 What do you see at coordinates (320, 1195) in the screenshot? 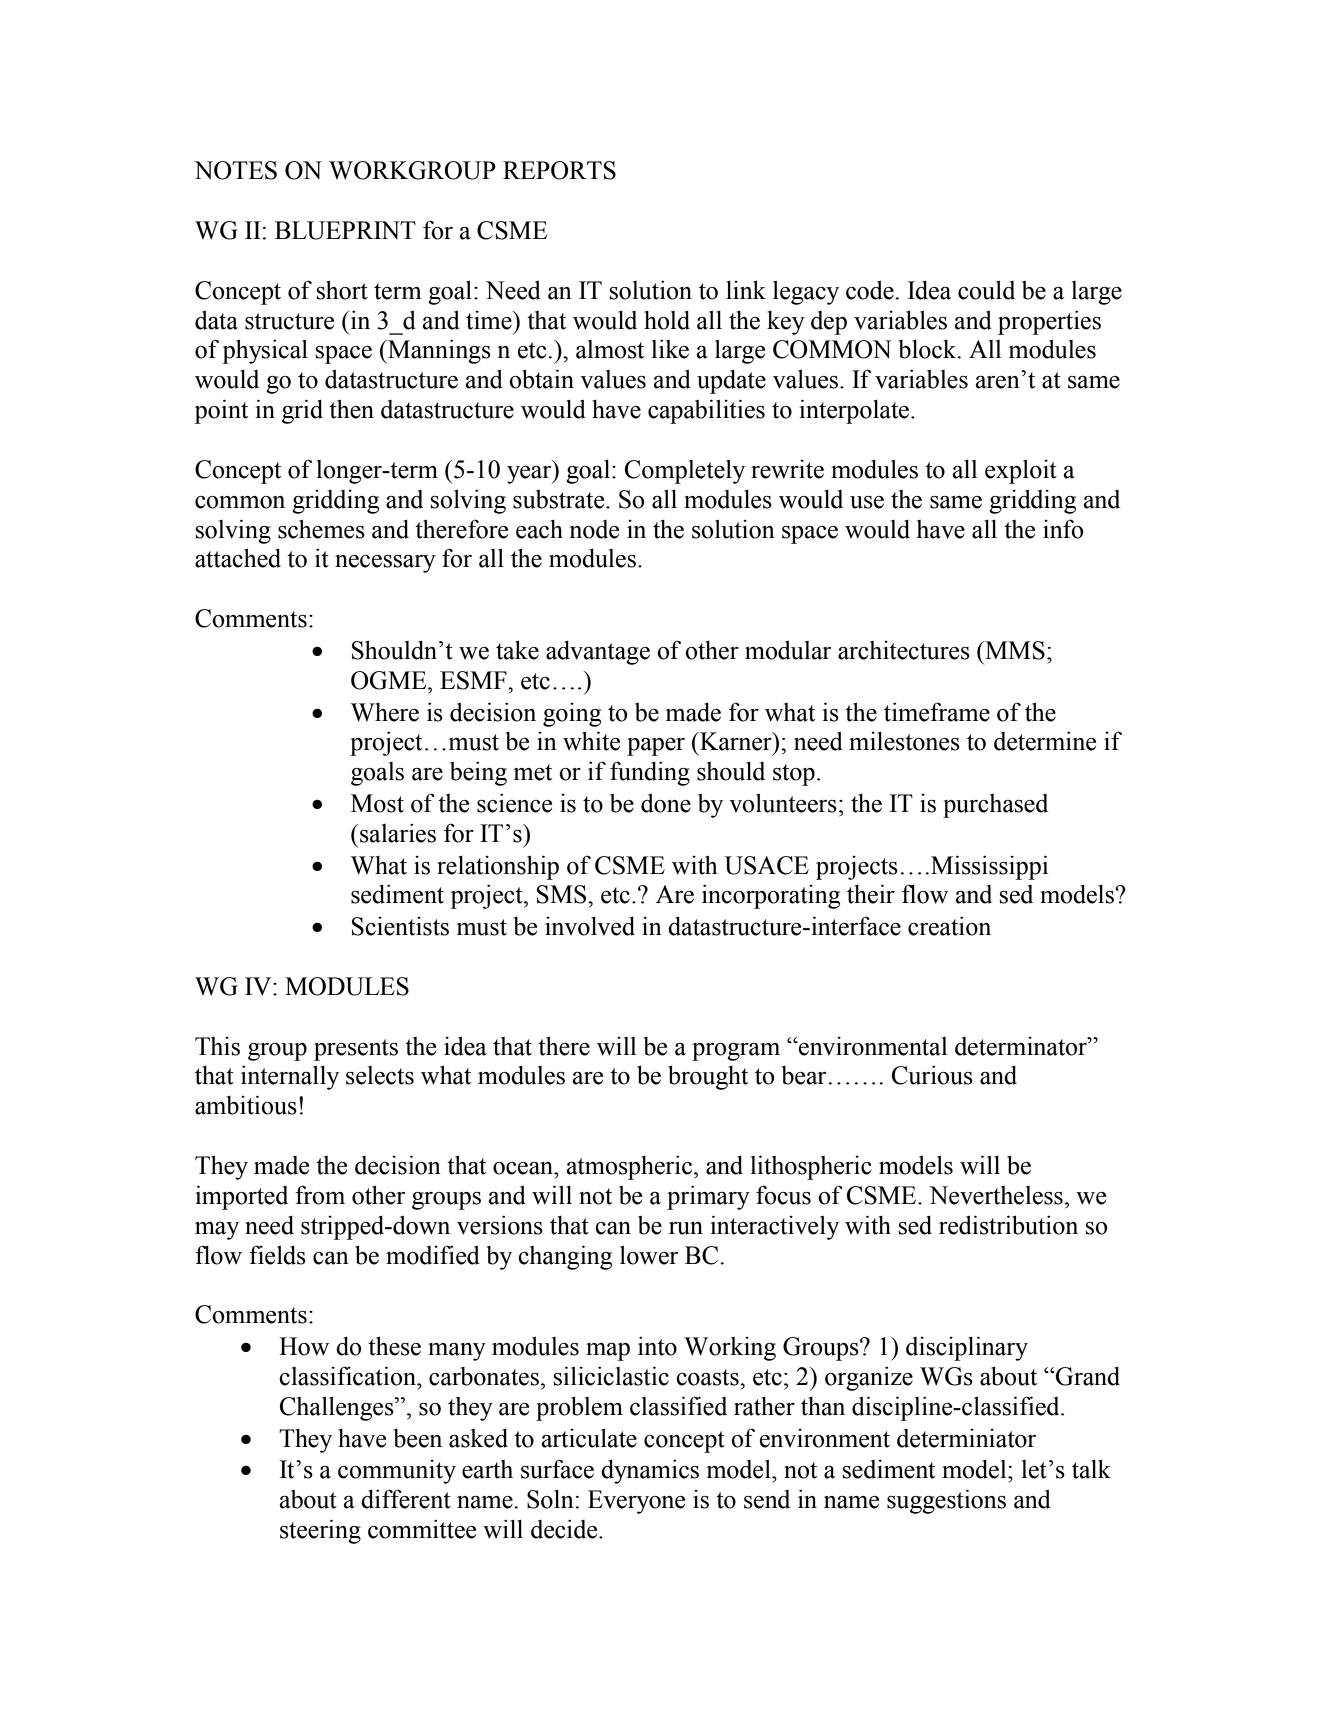
I see `from` at bounding box center [320, 1195].
